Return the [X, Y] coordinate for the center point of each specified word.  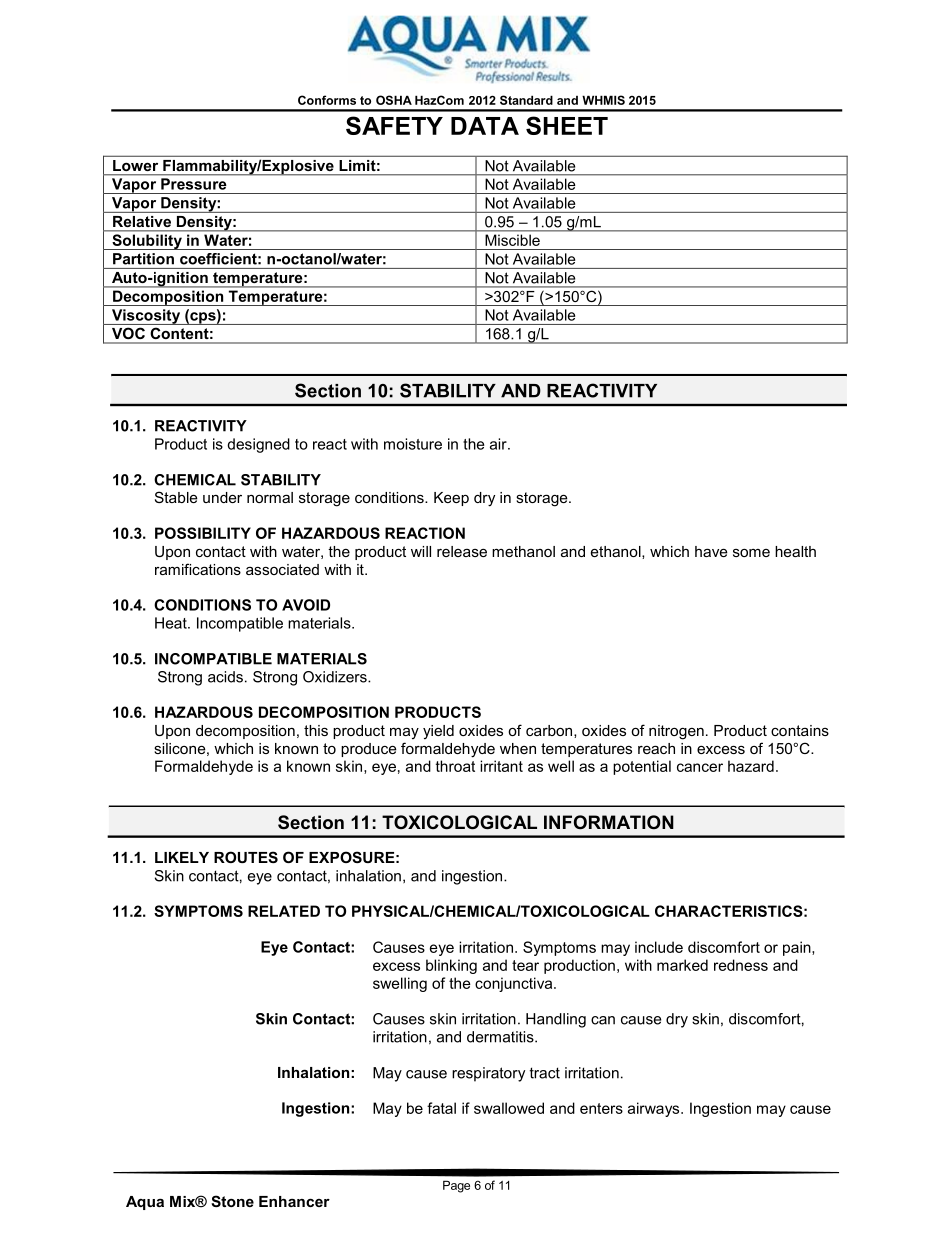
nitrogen [676, 732]
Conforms [327, 100]
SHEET [567, 125]
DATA [485, 126]
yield [438, 732]
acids [225, 677]
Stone [232, 1201]
